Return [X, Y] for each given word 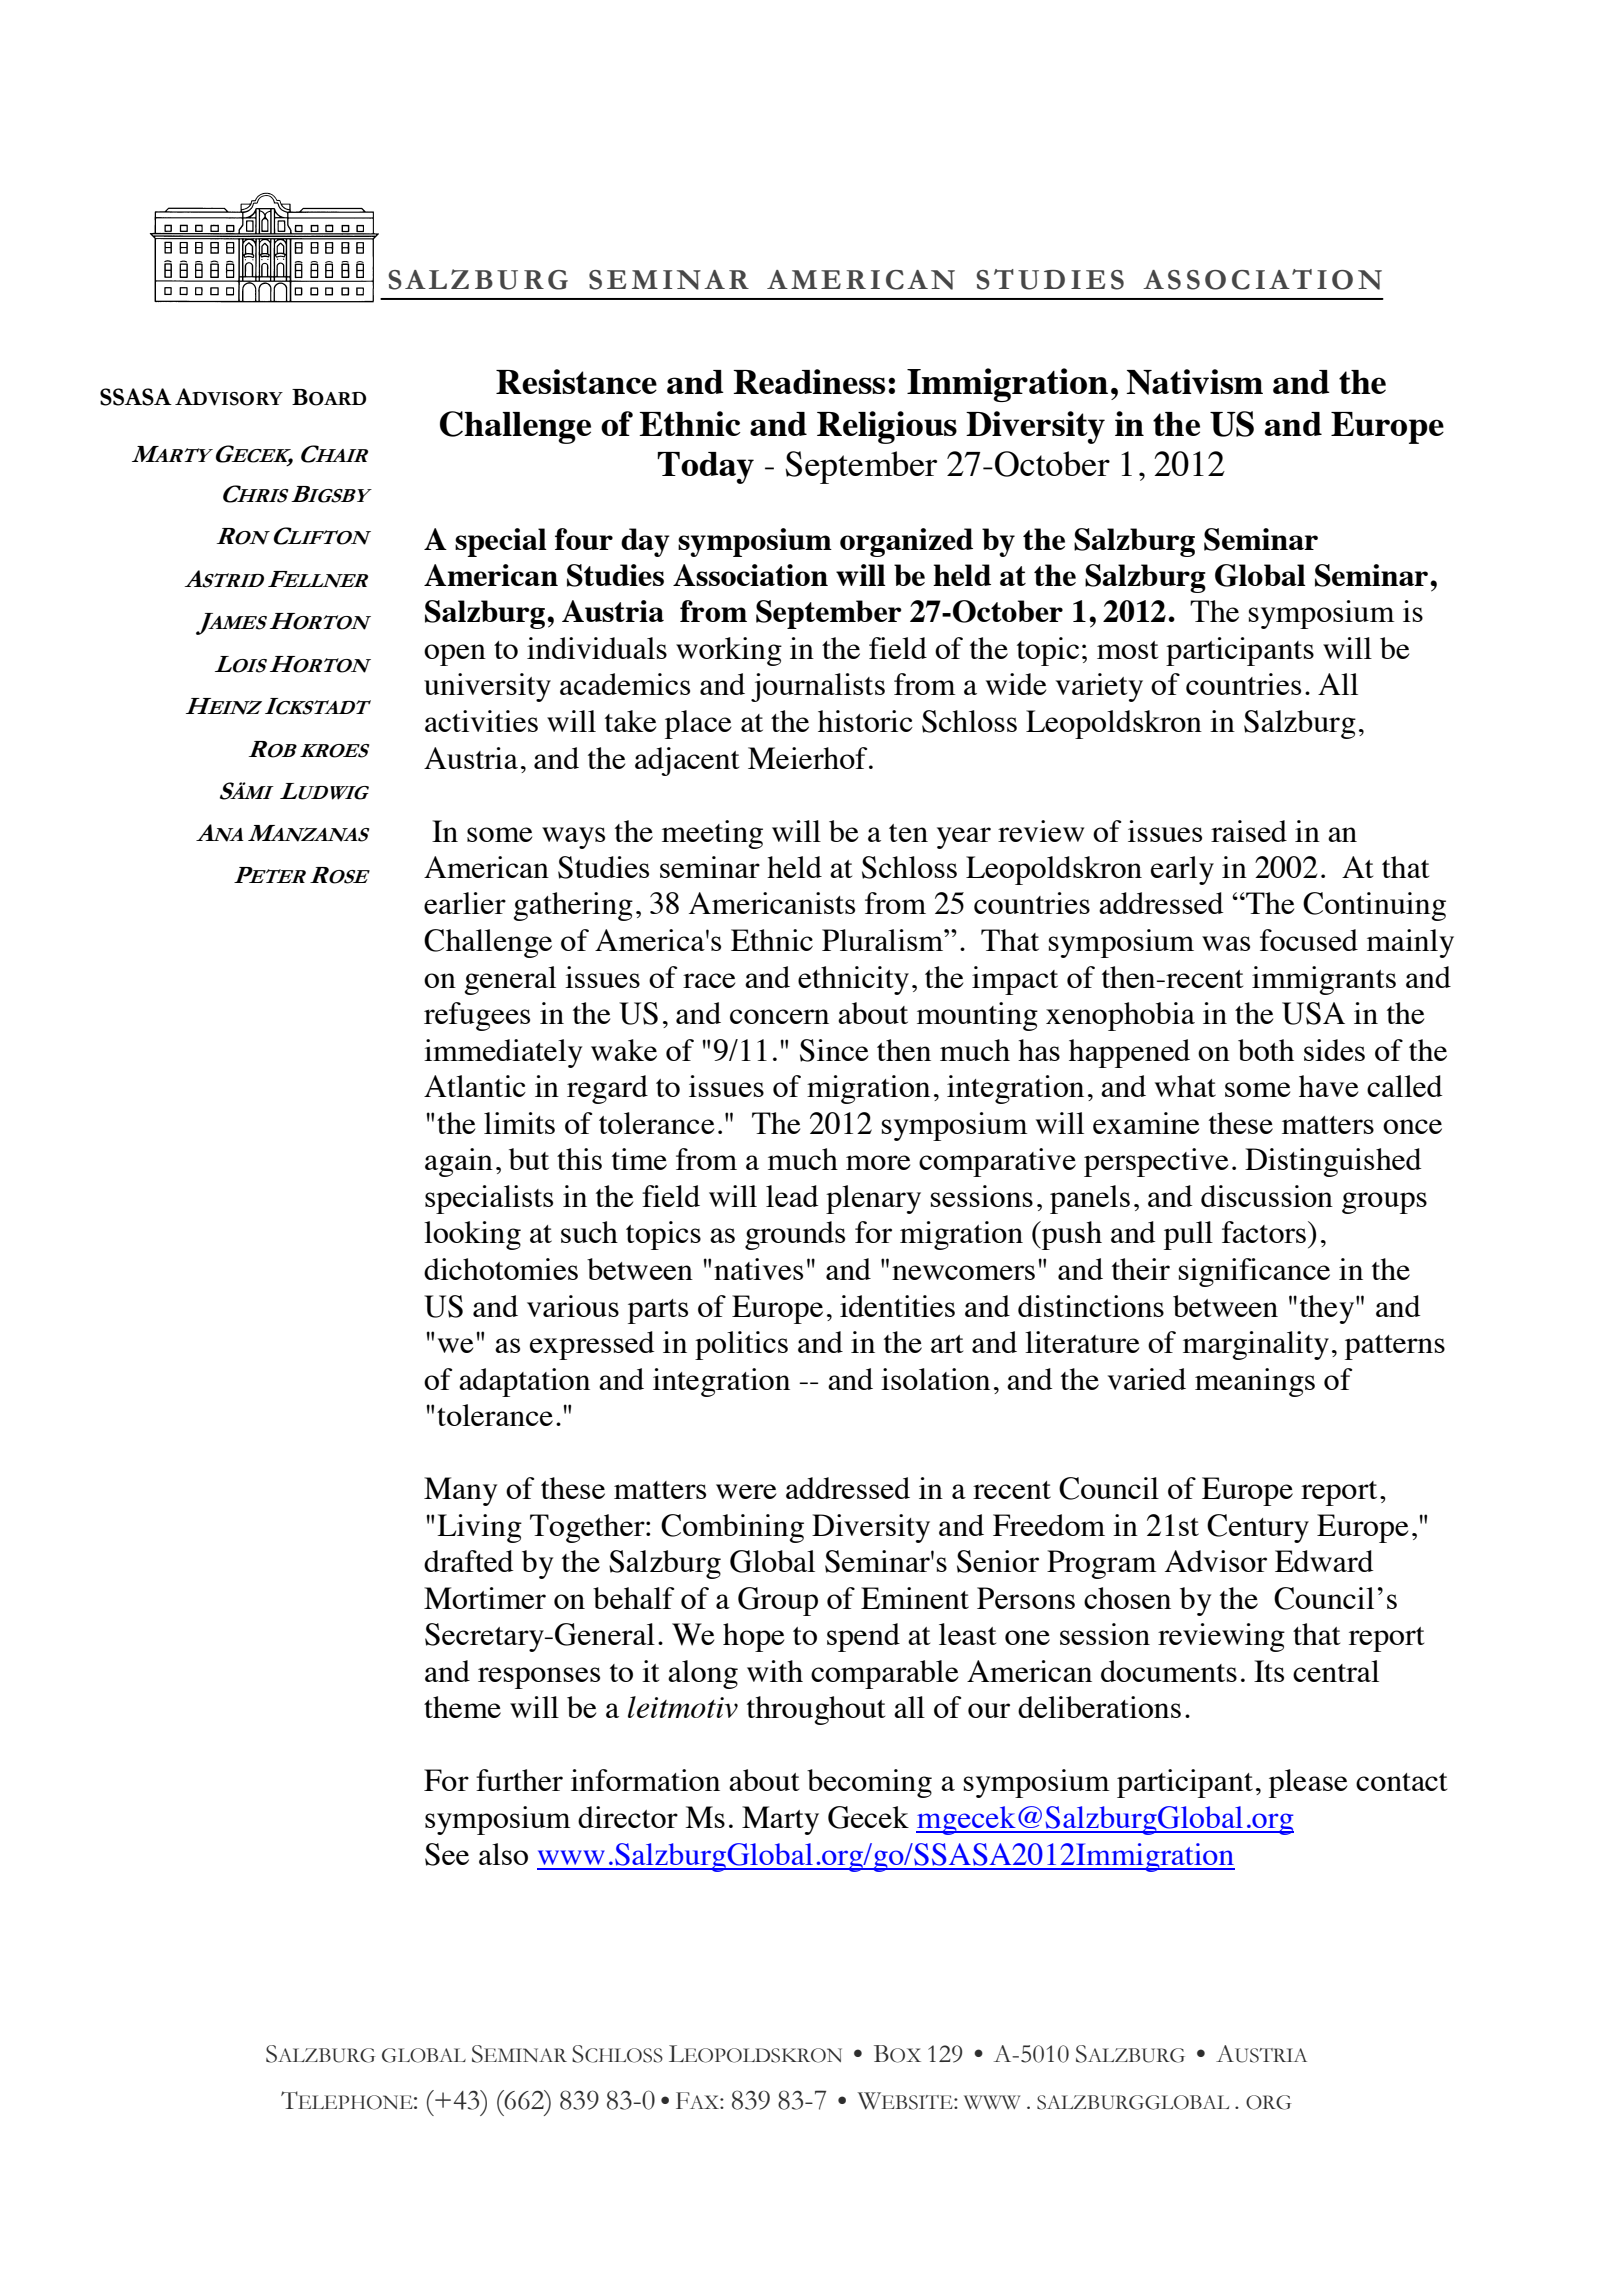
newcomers [963, 1272]
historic [865, 721]
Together [588, 1528]
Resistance [576, 381]
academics [625, 684]
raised [1249, 831]
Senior [998, 1561]
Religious [887, 427]
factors [1264, 1232]
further [519, 1780]
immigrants [1324, 980]
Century [1258, 1528]
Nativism [1194, 382]
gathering [573, 906]
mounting [977, 1016]
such [589, 1232]
